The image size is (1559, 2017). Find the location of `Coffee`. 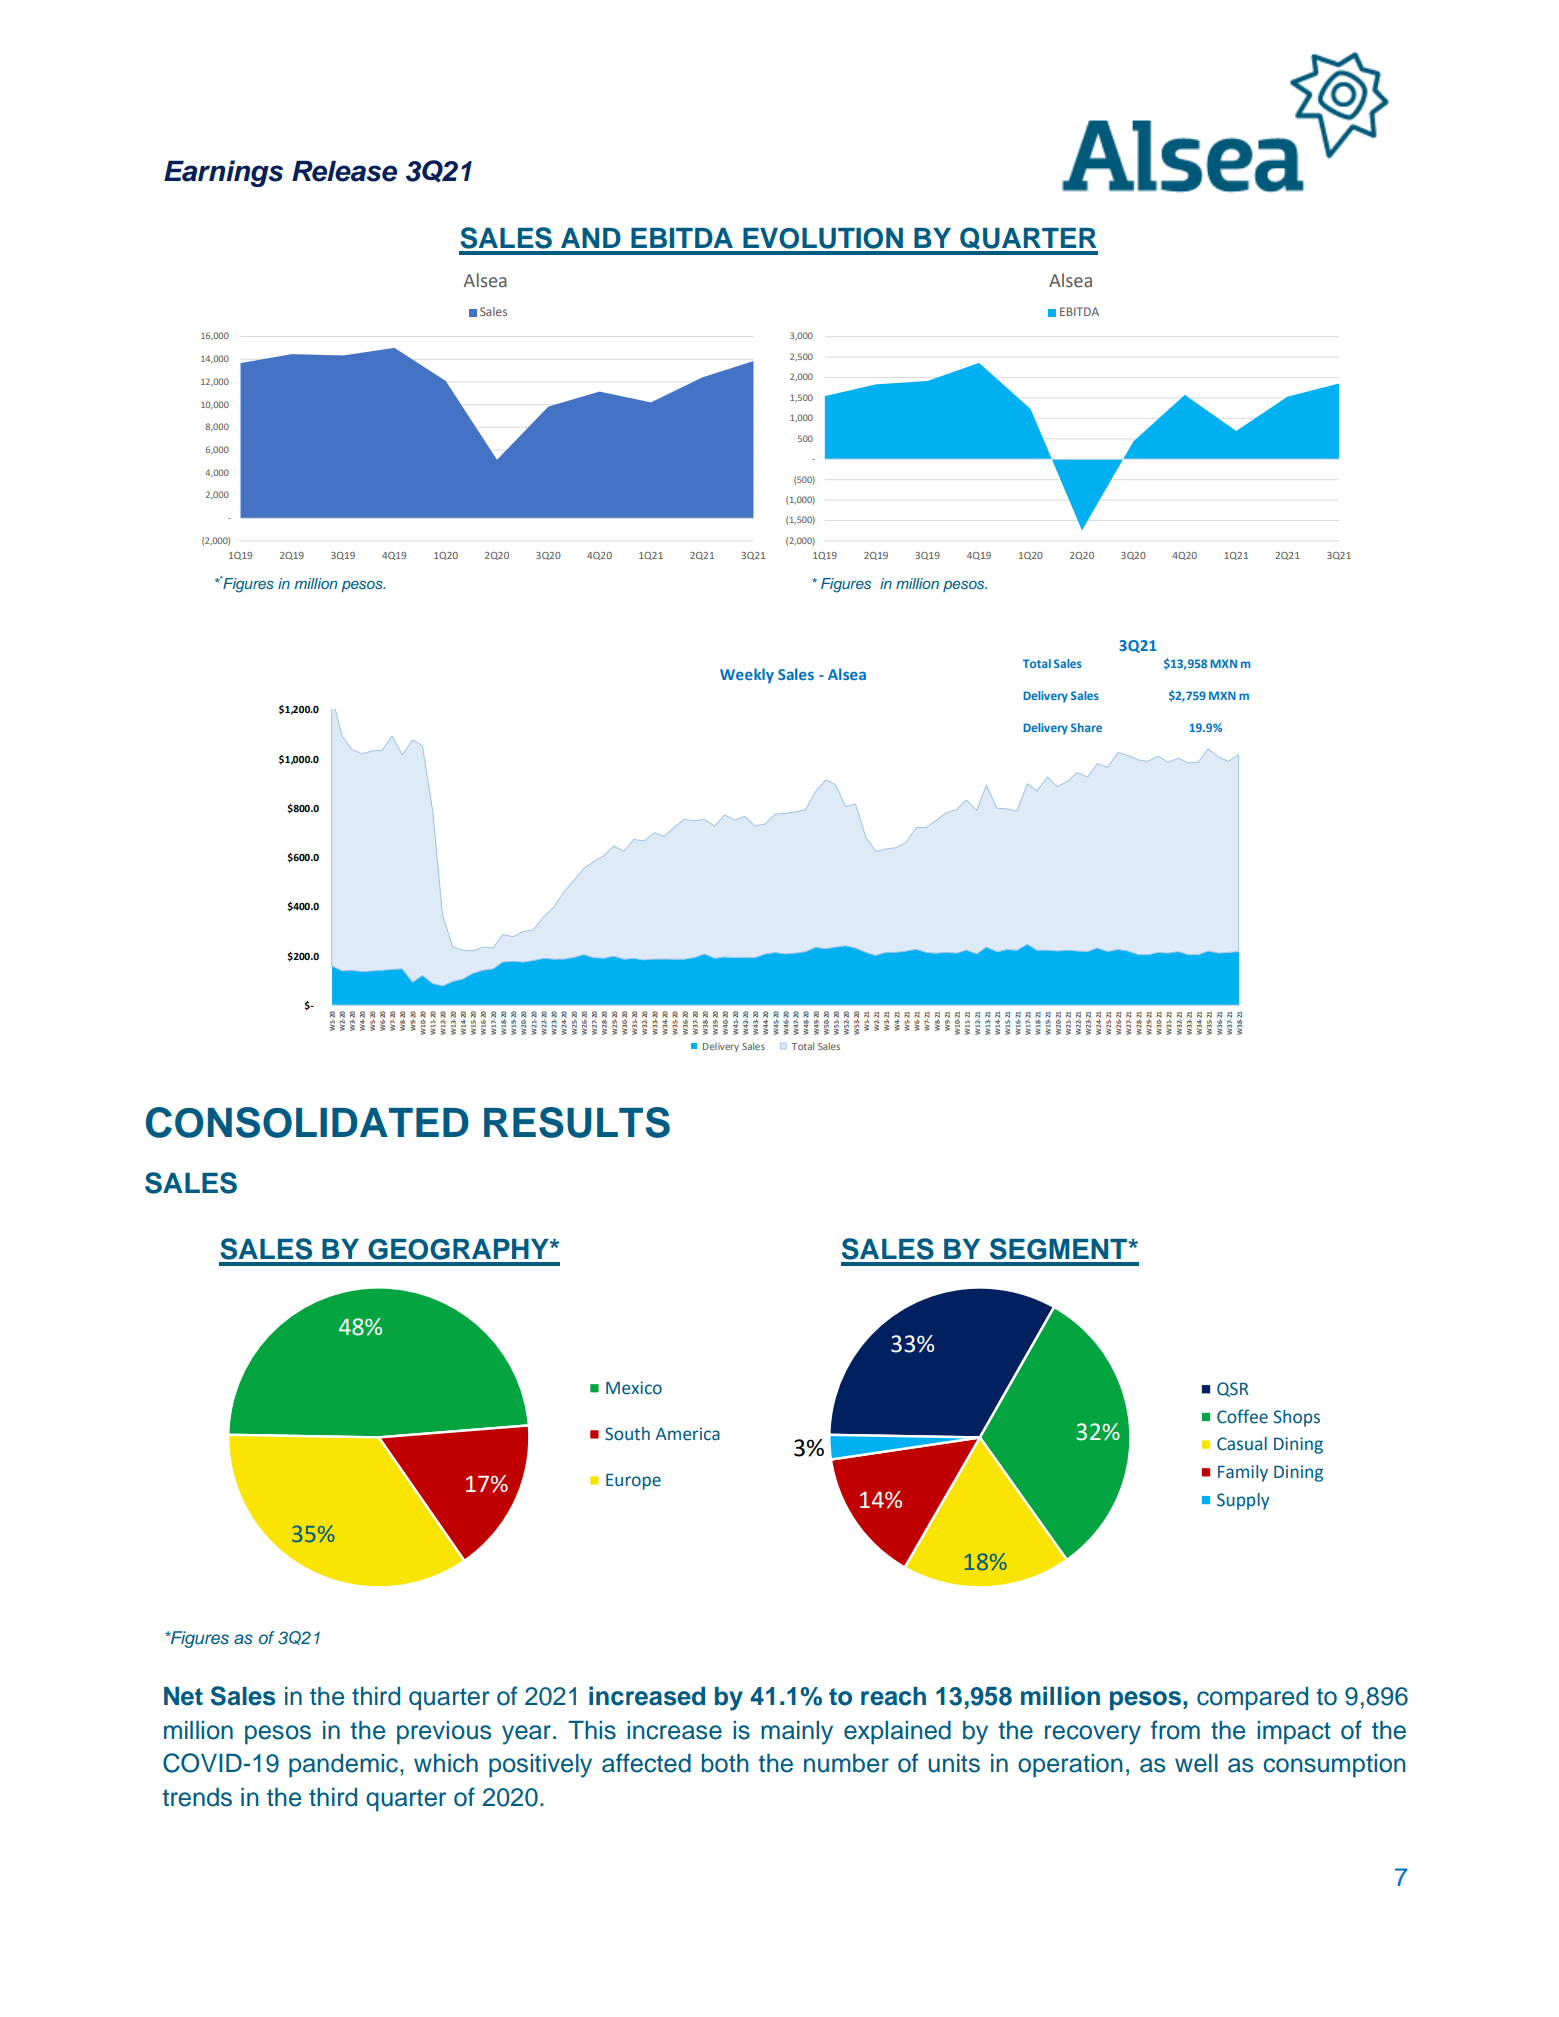

Coffee is located at coordinates (1242, 1416).
